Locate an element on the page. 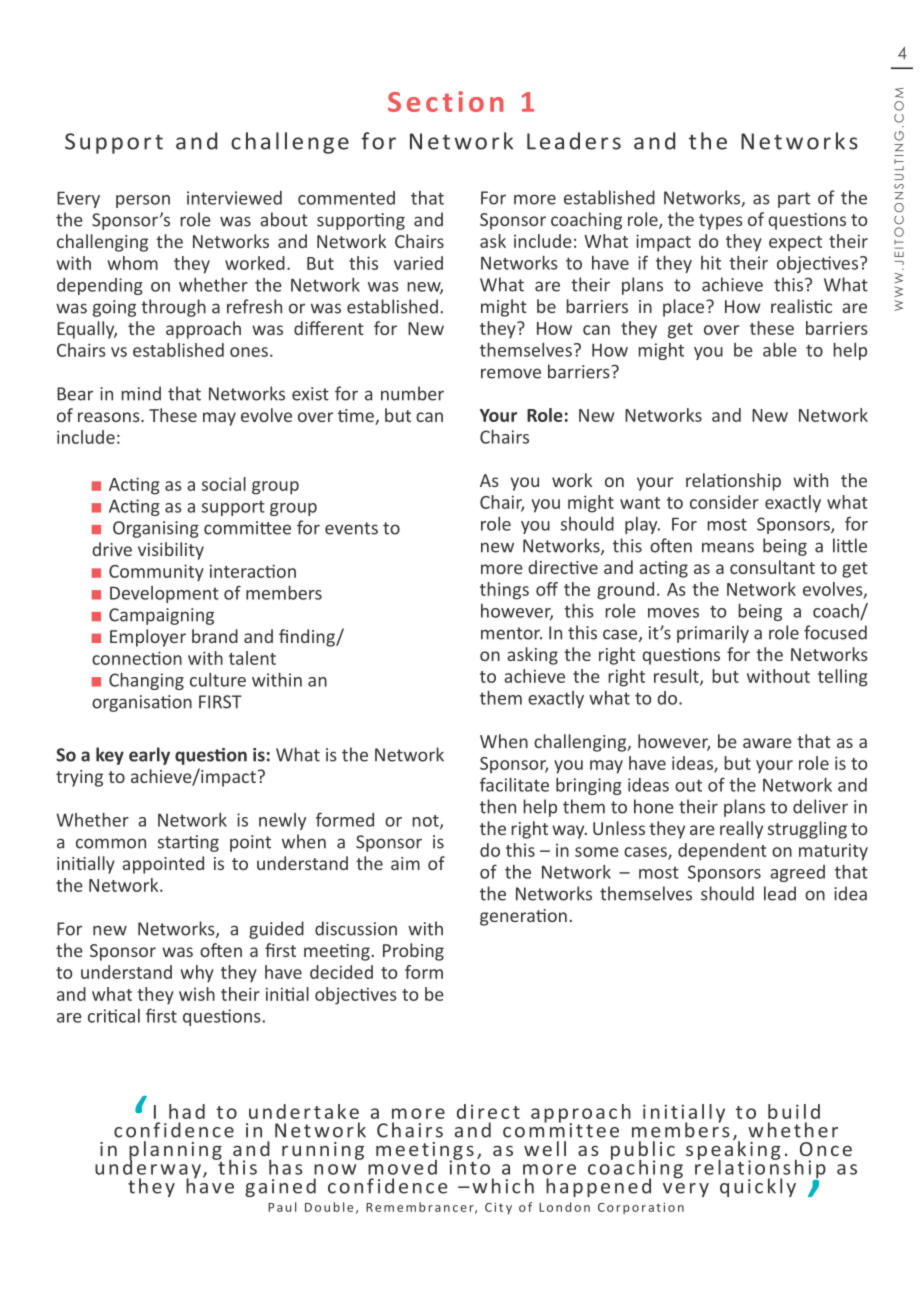 This document has width=924, height=1308. consultant is located at coordinates (772, 567).
